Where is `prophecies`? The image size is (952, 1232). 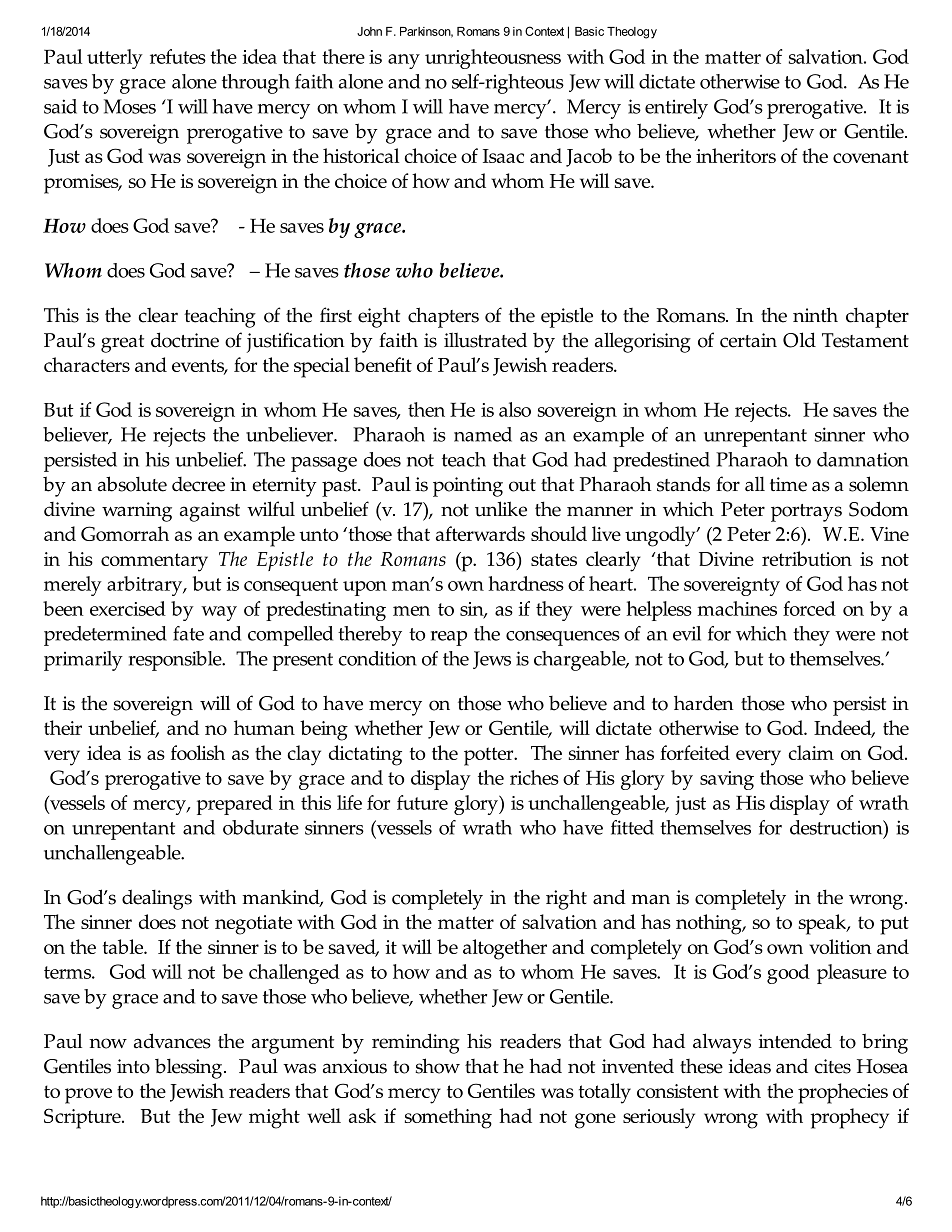
prophecies is located at coordinates (843, 1093).
